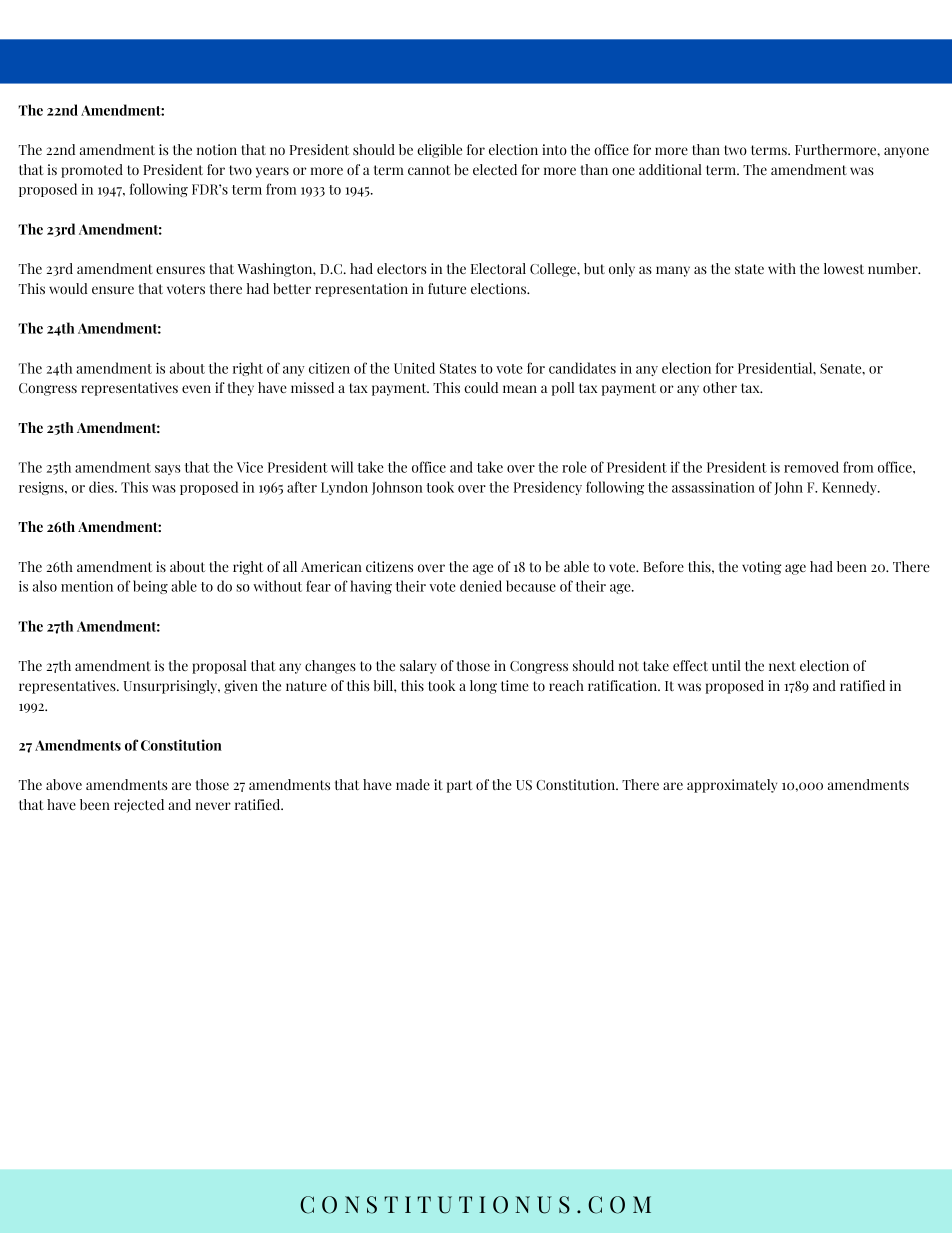 The height and width of the screenshot is (1233, 952). I want to click on promoted, so click(92, 171).
